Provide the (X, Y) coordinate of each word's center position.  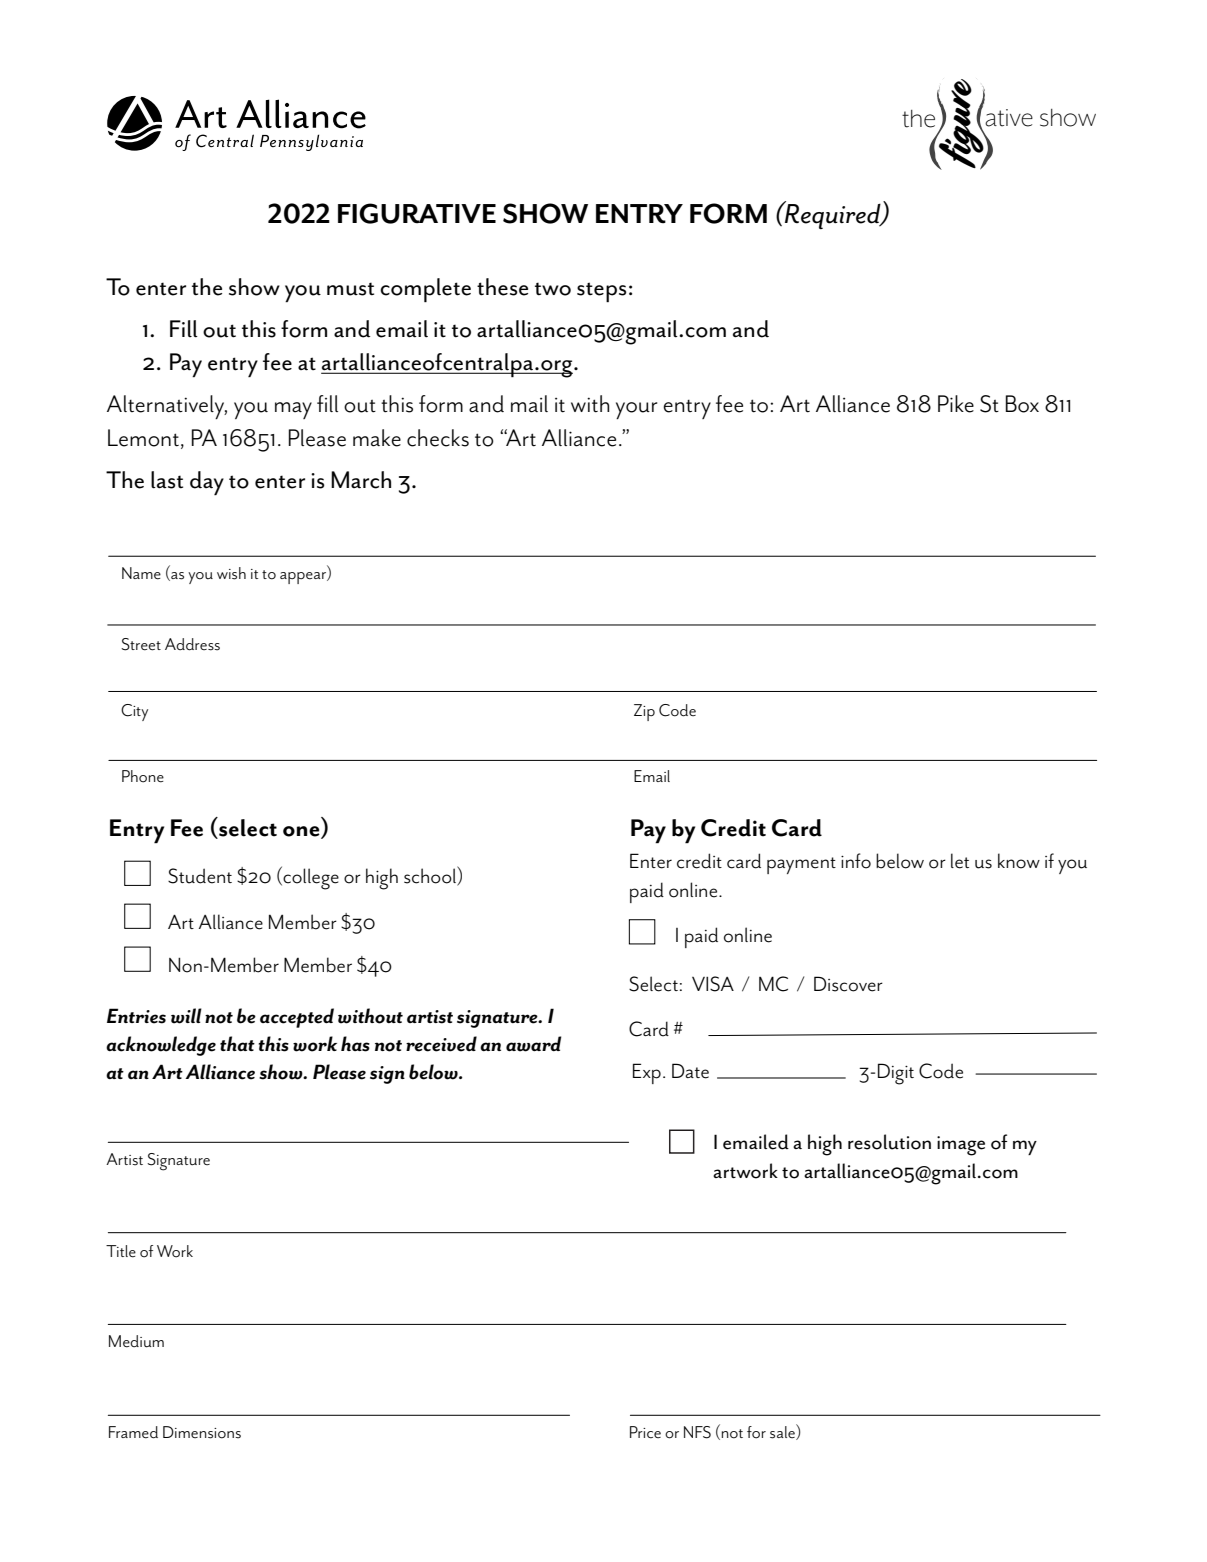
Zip (644, 712)
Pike (956, 404)
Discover (848, 984)
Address (192, 644)
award (533, 1044)
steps (601, 292)
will (186, 1016)
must (350, 289)
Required (833, 215)
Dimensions (202, 1432)
